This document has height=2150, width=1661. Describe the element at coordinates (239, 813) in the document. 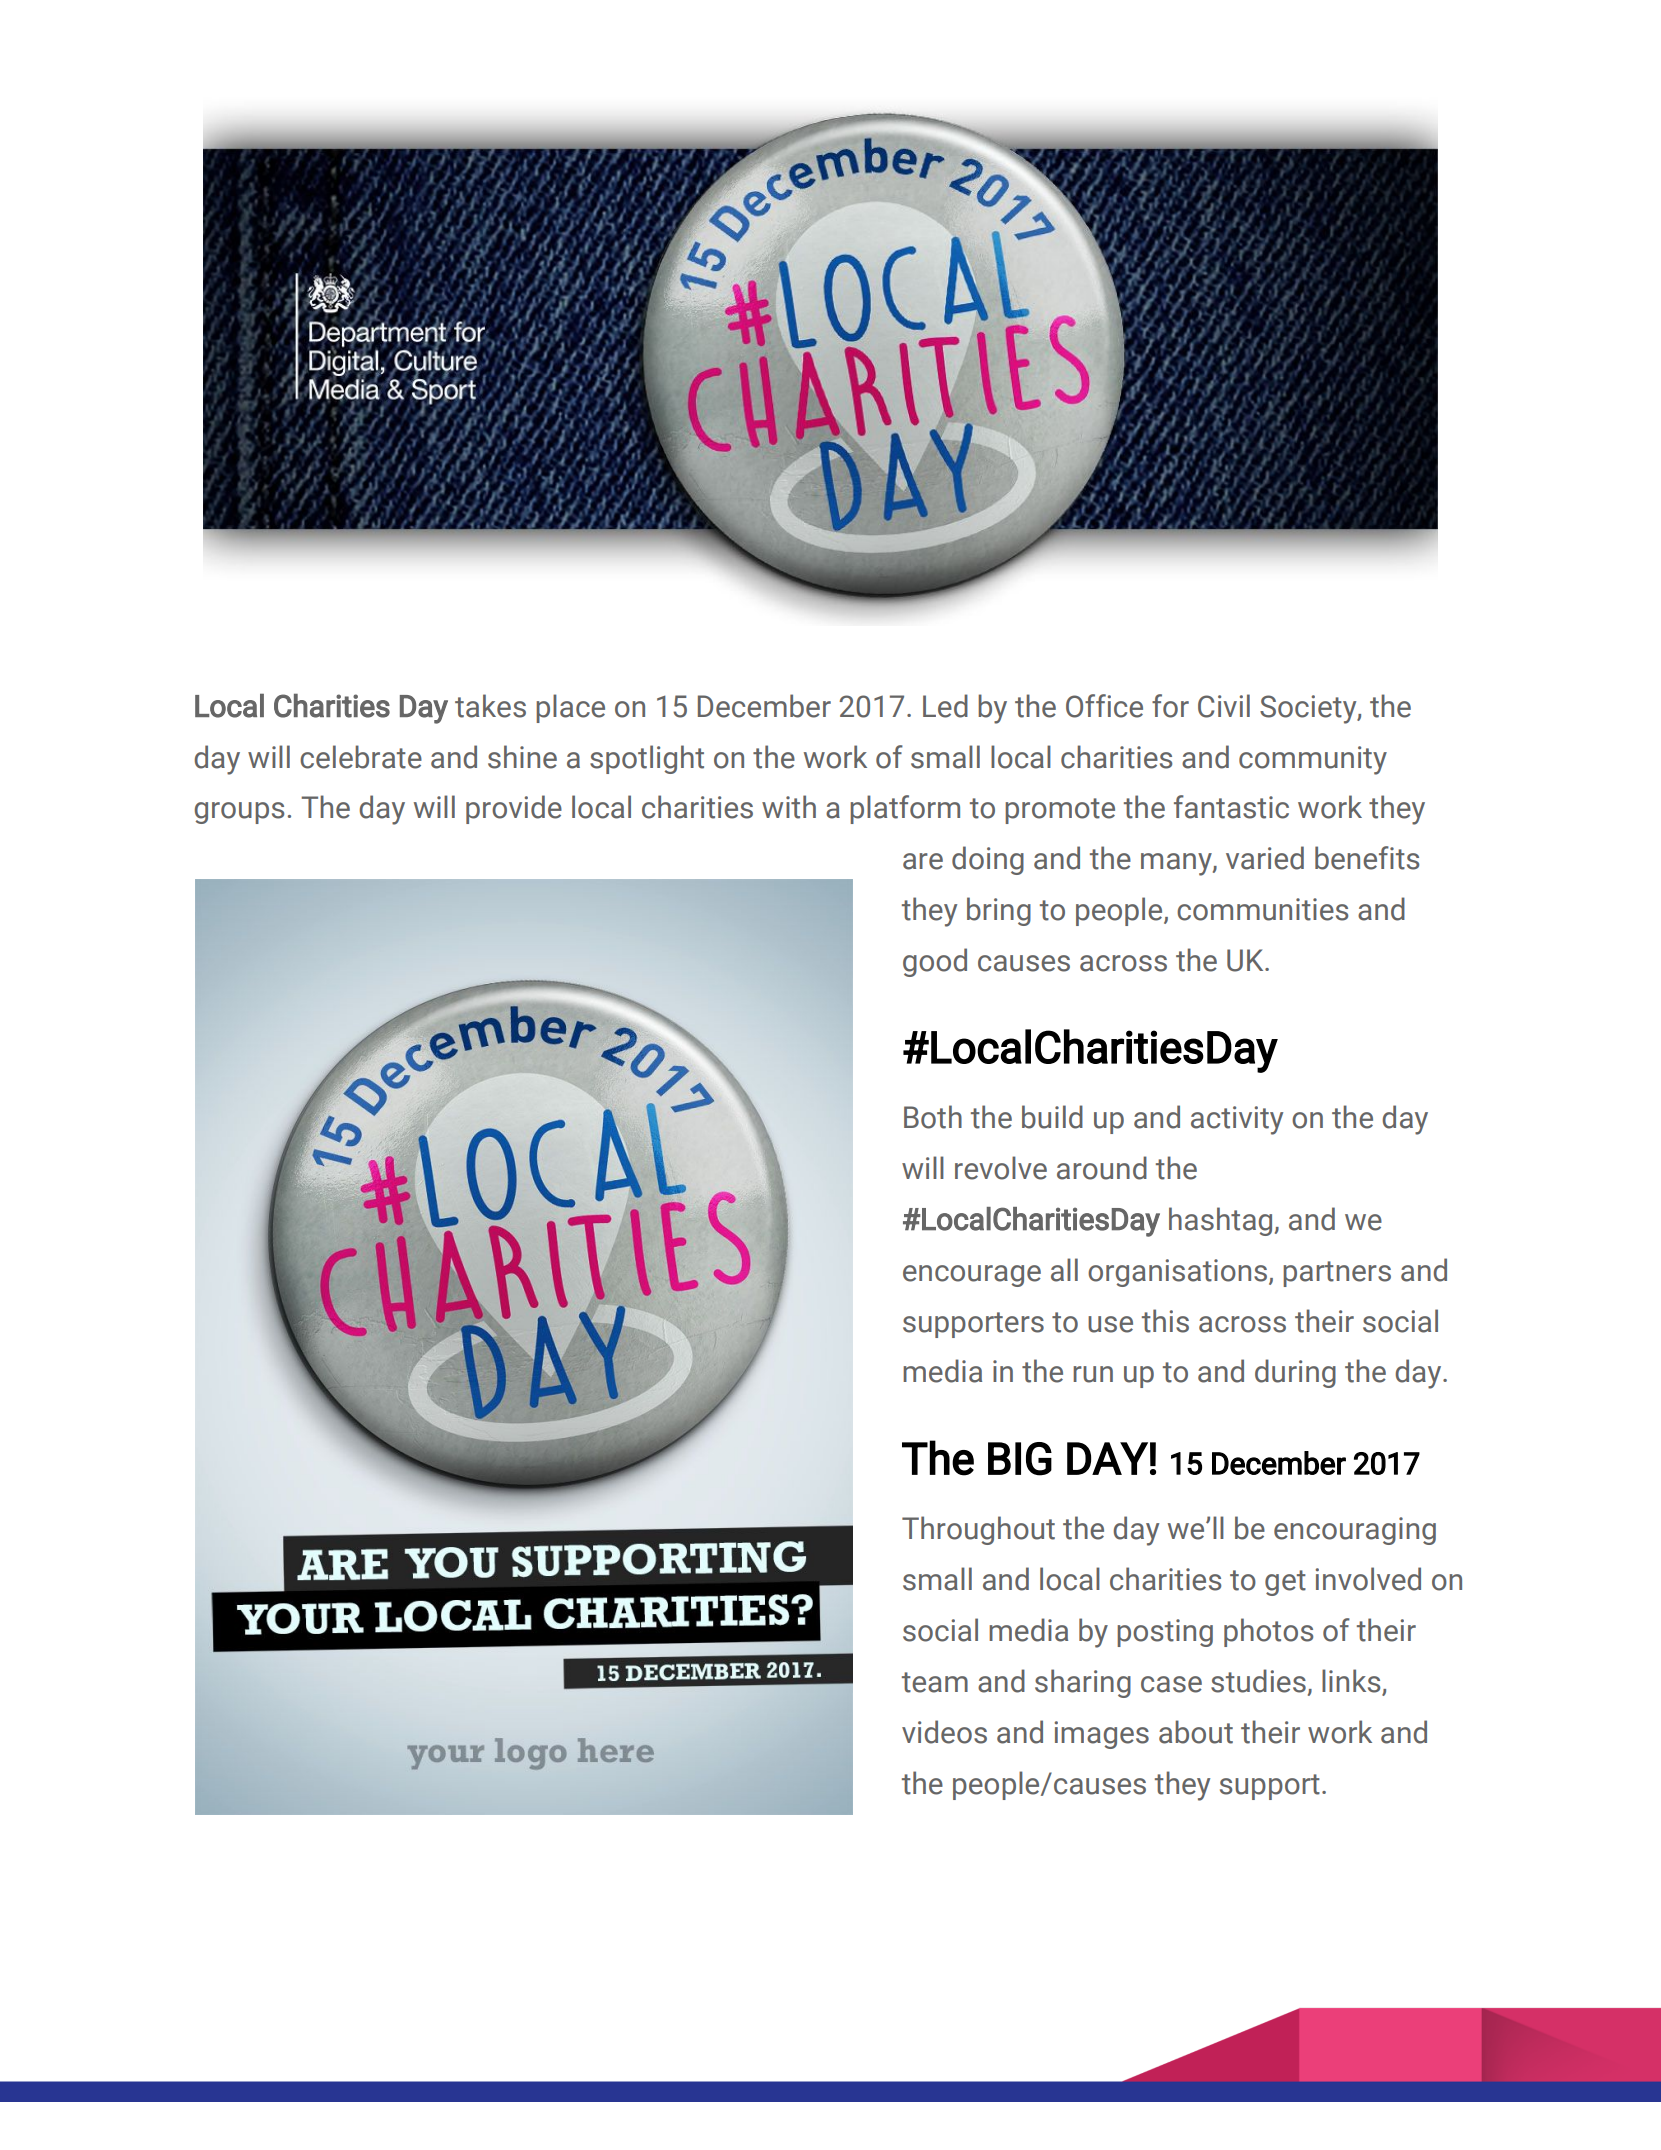

I see `groups` at that location.
